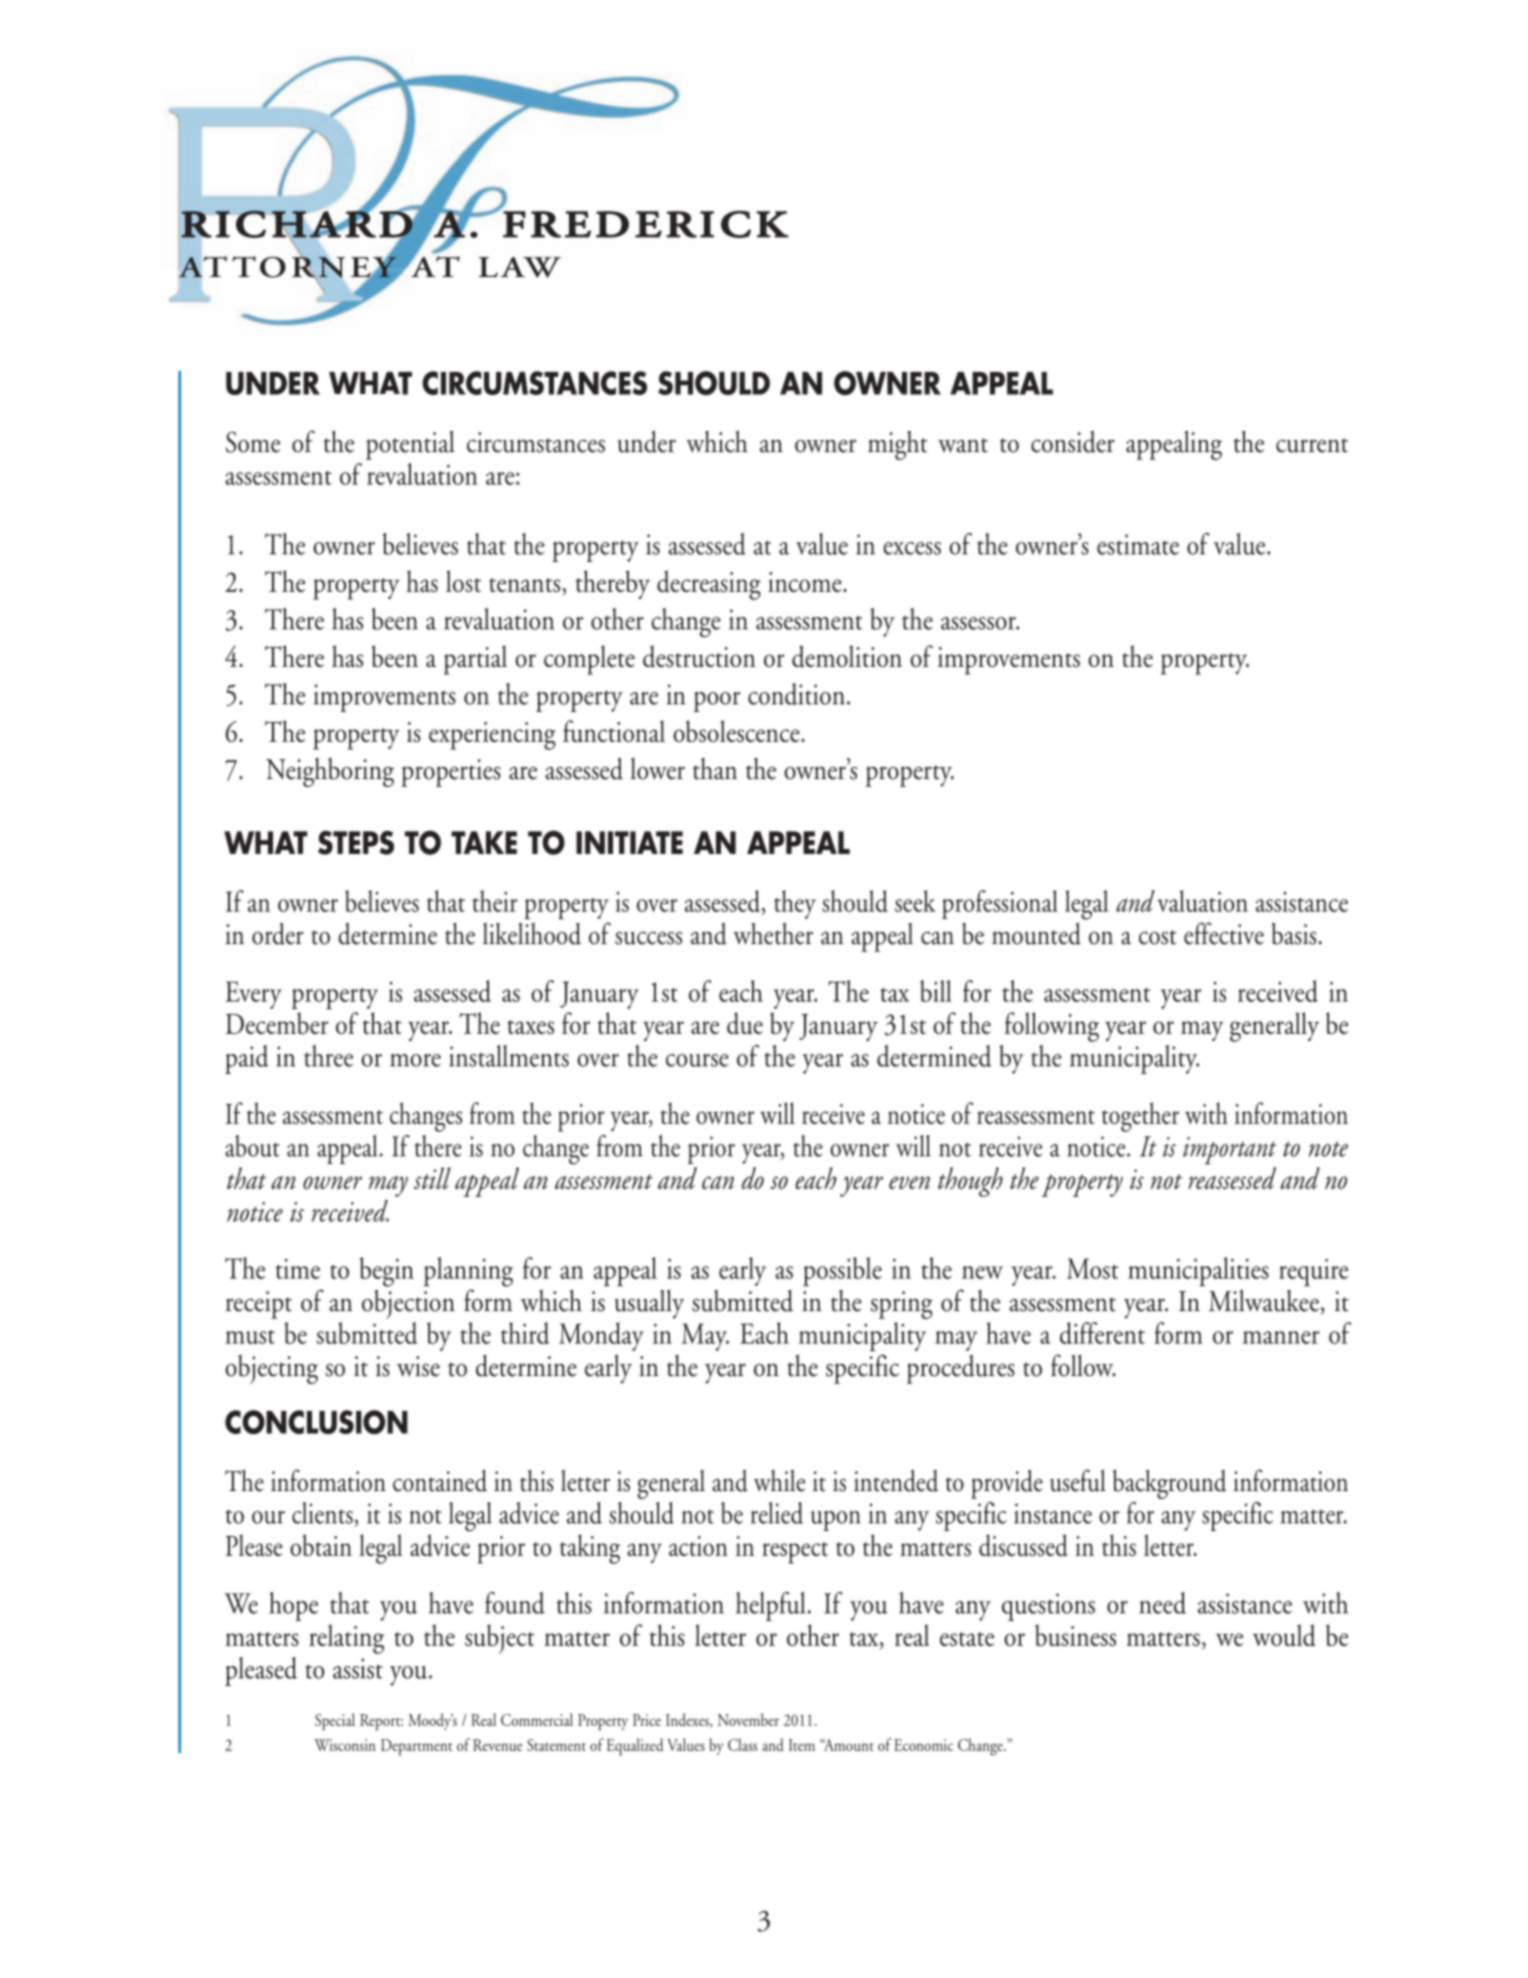  I want to click on begin, so click(387, 1272).
